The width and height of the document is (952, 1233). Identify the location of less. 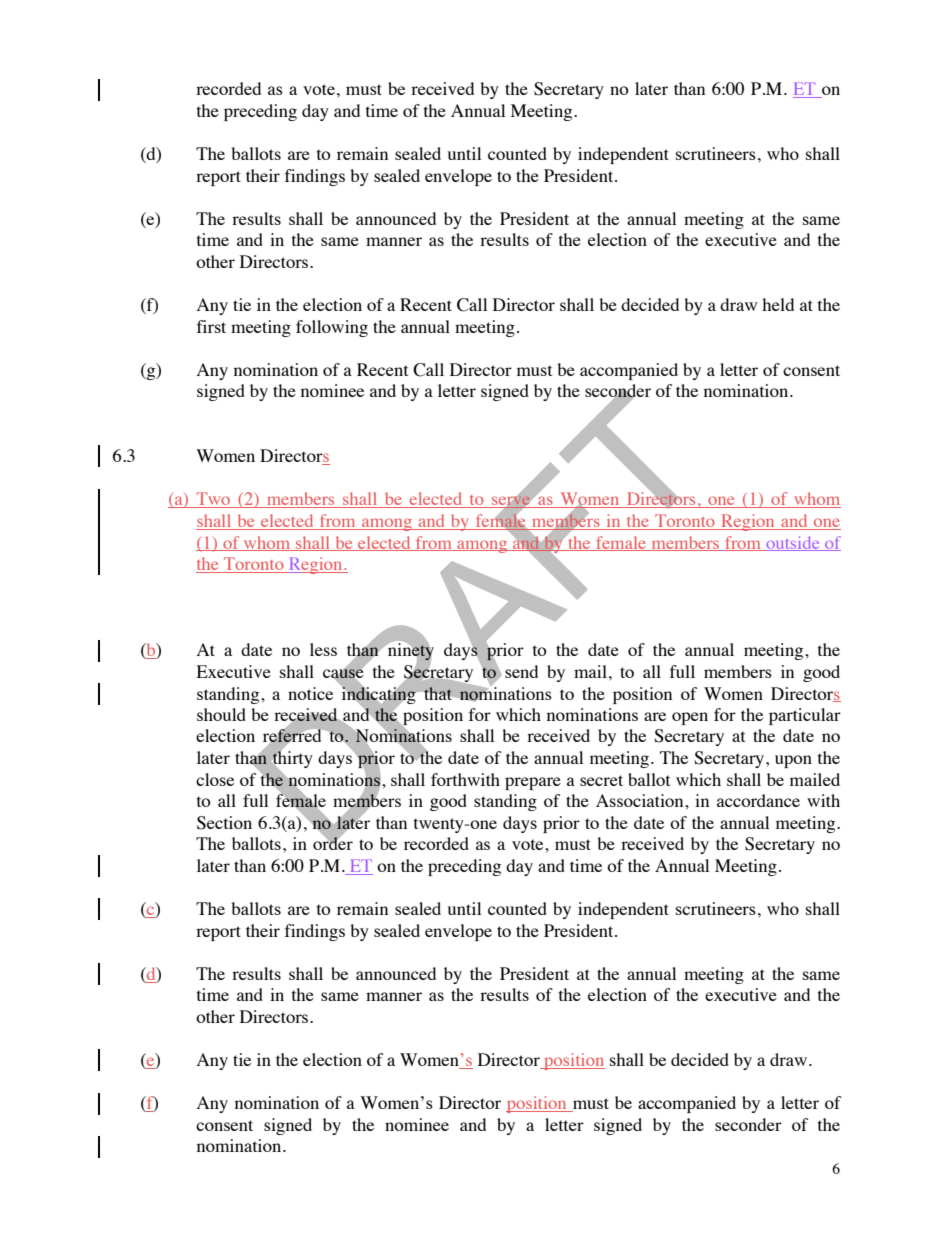
(323, 649).
